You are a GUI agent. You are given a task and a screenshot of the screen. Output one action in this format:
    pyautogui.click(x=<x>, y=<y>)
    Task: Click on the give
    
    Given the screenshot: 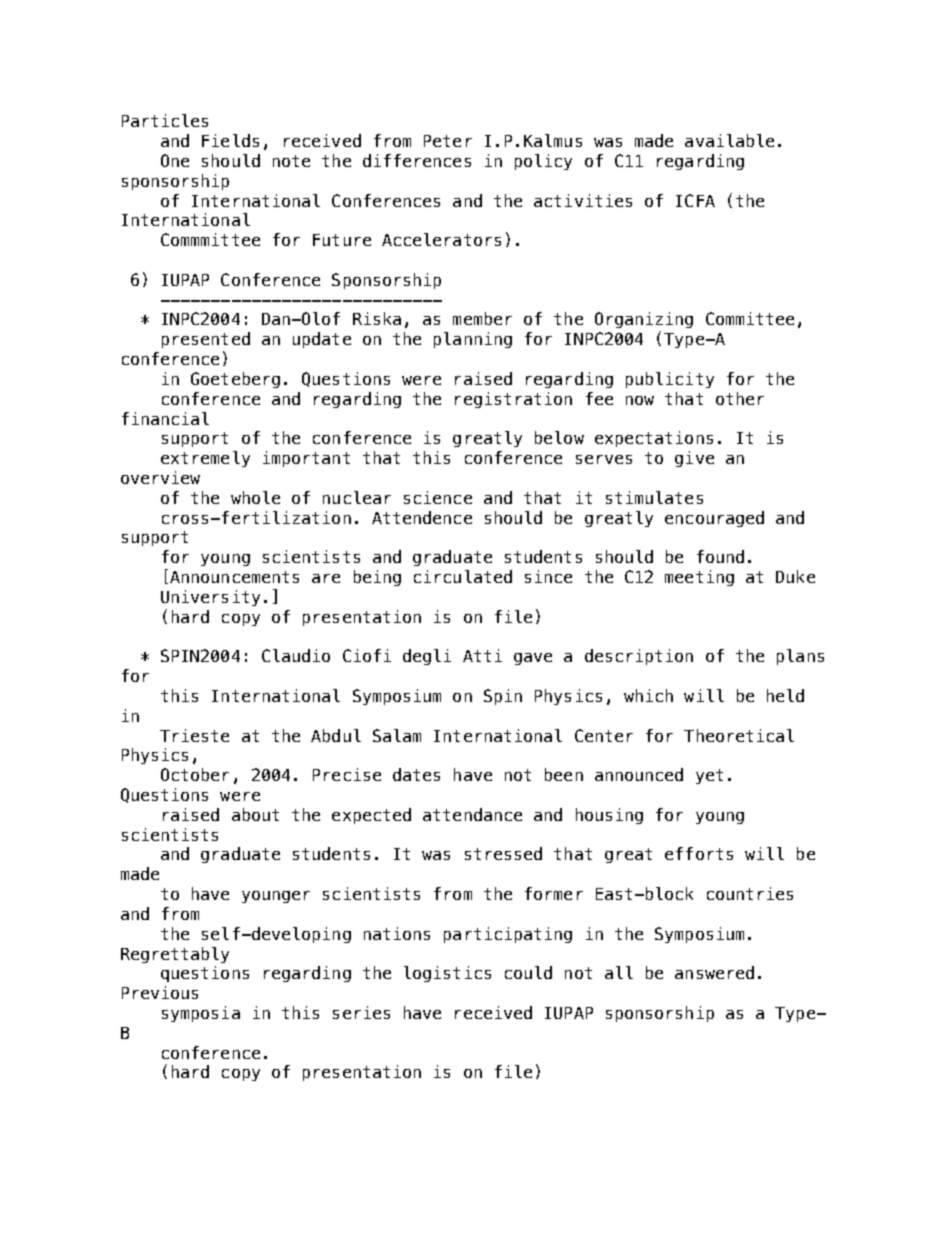 What is the action you would take?
    pyautogui.click(x=694, y=459)
